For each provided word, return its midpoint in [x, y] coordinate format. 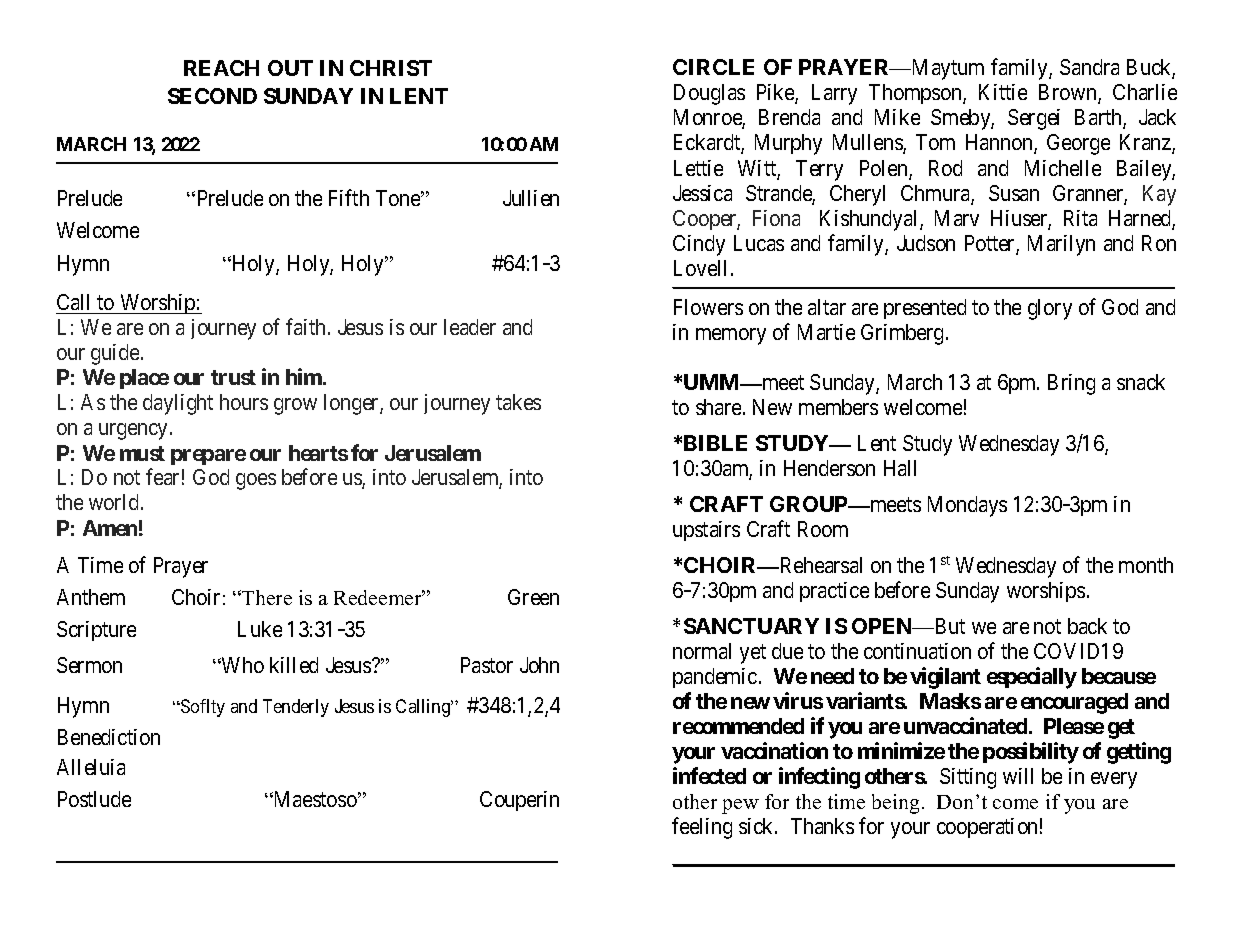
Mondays [967, 506]
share [718, 407]
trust [233, 377]
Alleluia [91, 767]
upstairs [706, 531]
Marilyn [1061, 245]
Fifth [349, 197]
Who [242, 665]
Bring [1071, 384]
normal [702, 651]
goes [256, 481]
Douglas [709, 94]
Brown [1069, 94]
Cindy [699, 245]
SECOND [212, 96]
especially [1032, 678]
